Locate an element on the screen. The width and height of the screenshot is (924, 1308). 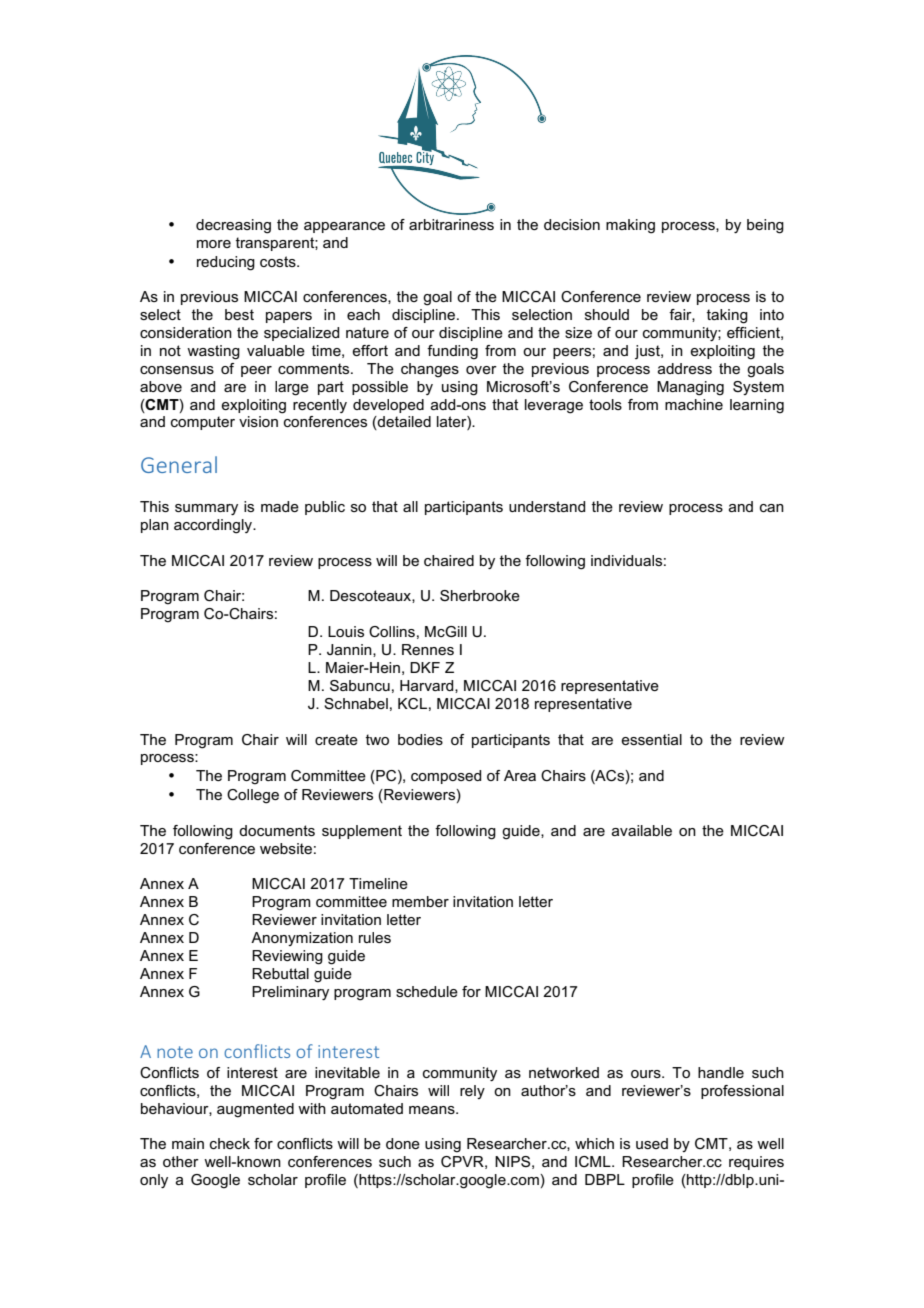
can is located at coordinates (772, 508).
